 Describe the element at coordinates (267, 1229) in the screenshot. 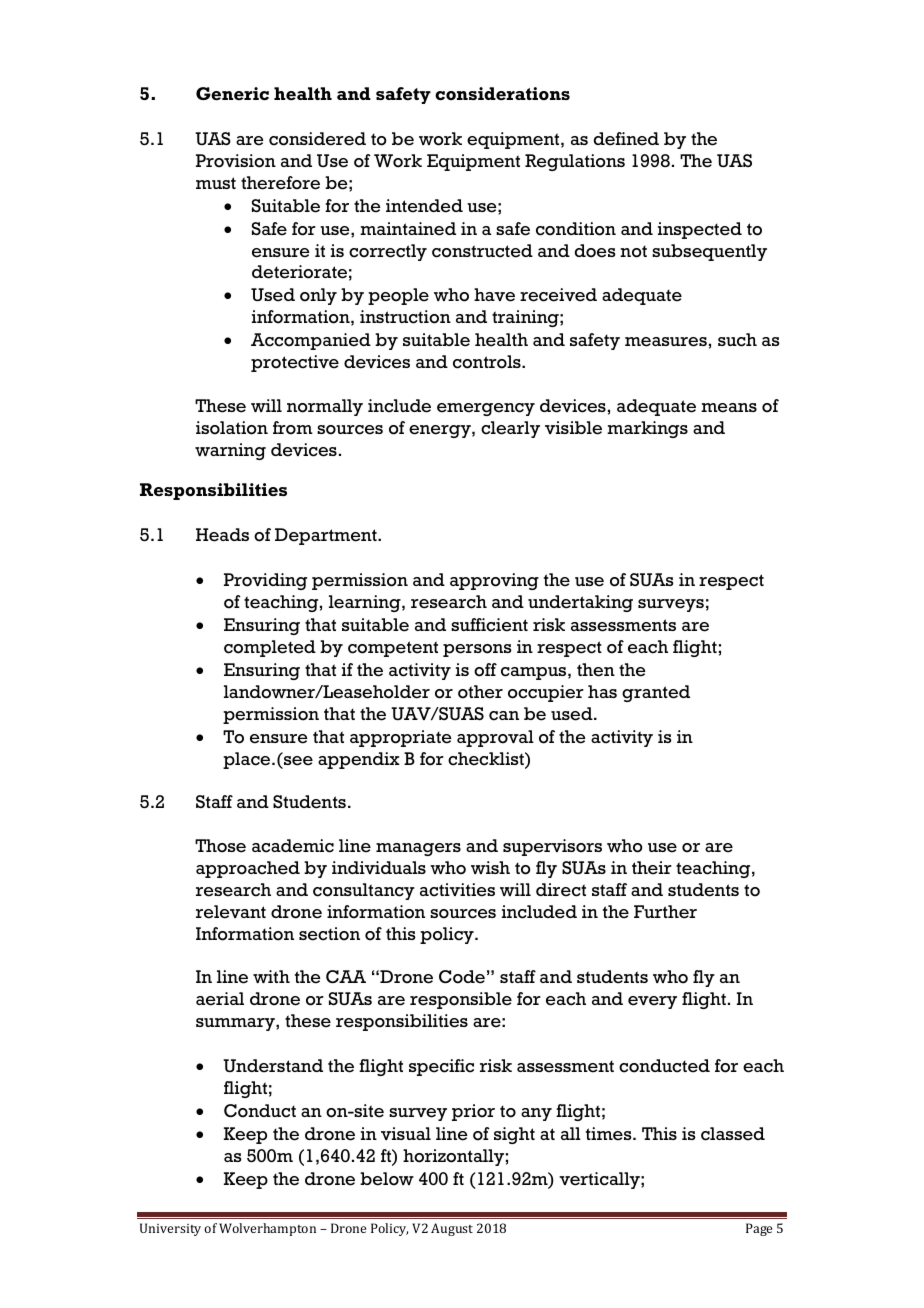

I see `Wolverhampton` at that location.
